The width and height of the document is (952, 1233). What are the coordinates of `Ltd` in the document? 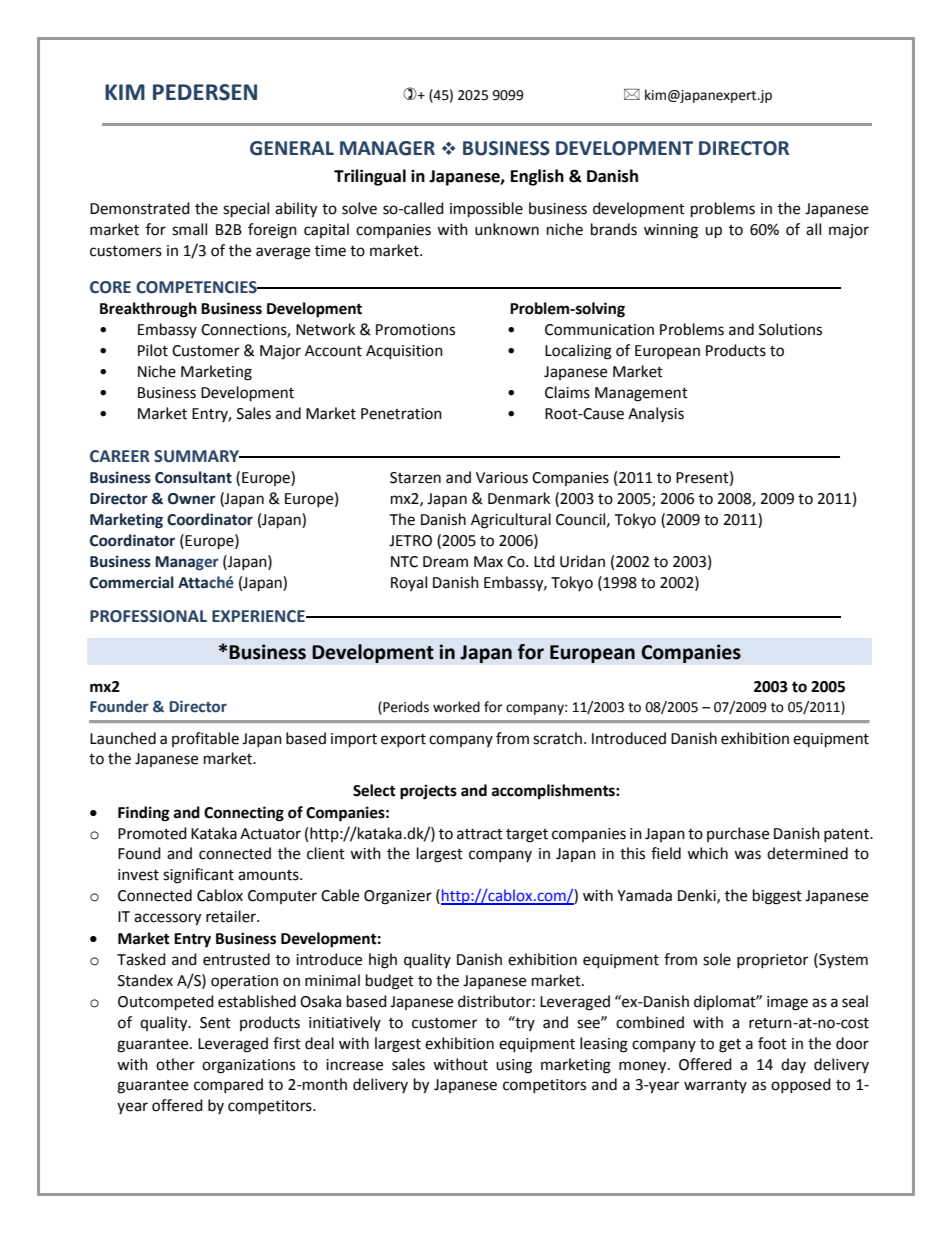 It's located at (544, 561).
